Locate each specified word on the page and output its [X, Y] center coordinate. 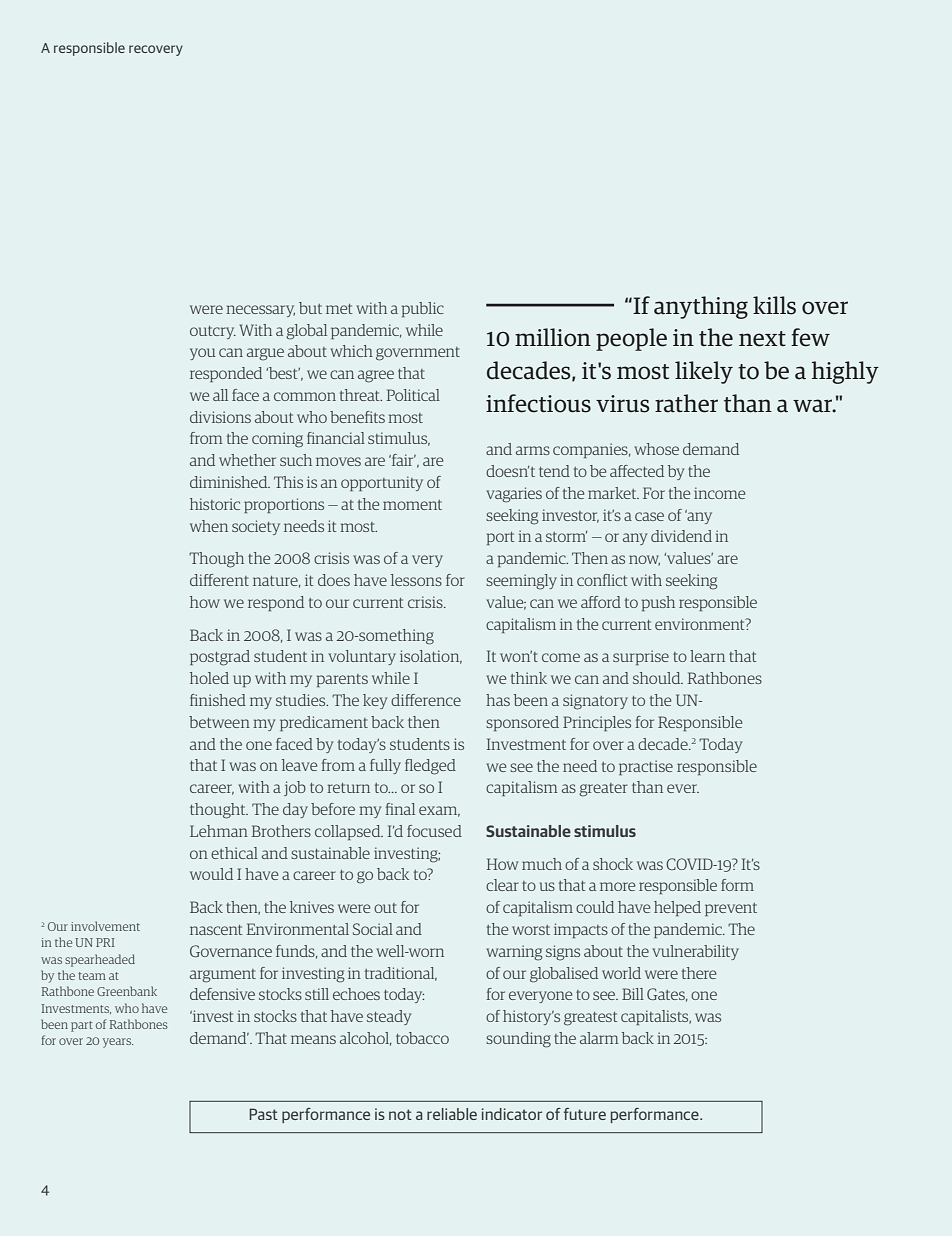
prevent [731, 909]
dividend [681, 536]
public [423, 309]
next [762, 339]
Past [263, 1114]
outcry [213, 332]
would [211, 874]
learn [707, 656]
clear [502, 885]
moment [412, 505]
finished [218, 700]
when [209, 526]
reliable [452, 1114]
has [498, 700]
